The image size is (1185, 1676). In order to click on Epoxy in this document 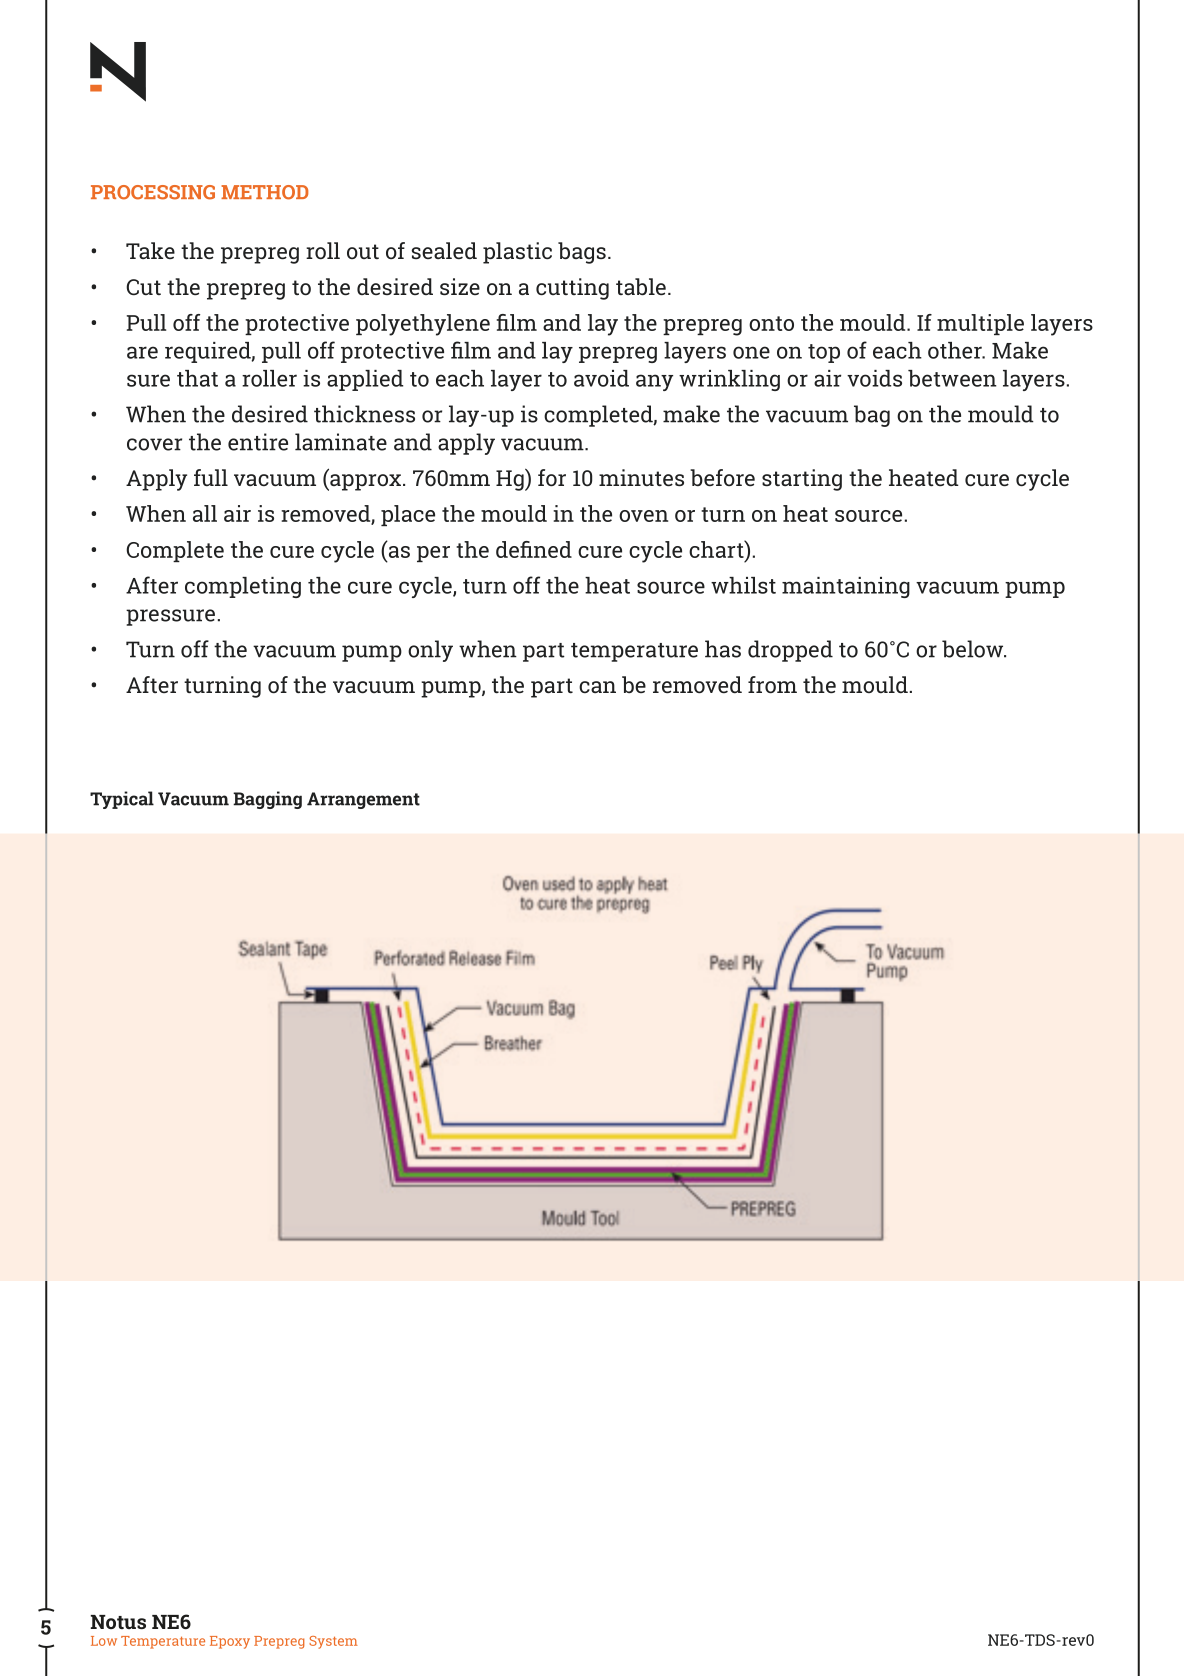, I will do `click(230, 1642)`.
